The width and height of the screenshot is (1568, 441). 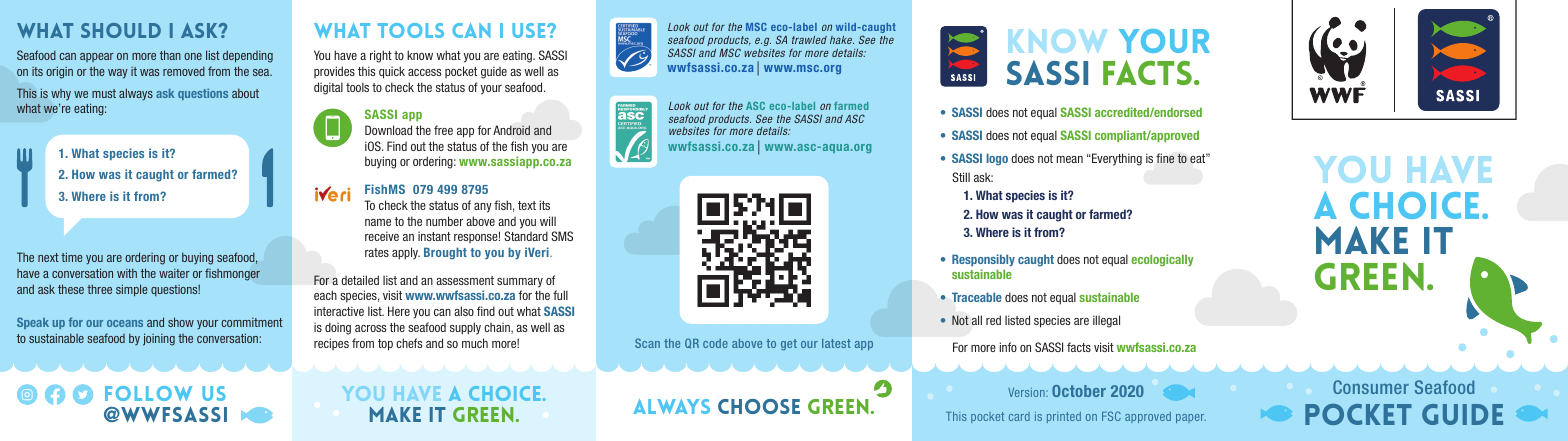 What do you see at coordinates (548, 221) in the screenshot?
I see `will` at bounding box center [548, 221].
